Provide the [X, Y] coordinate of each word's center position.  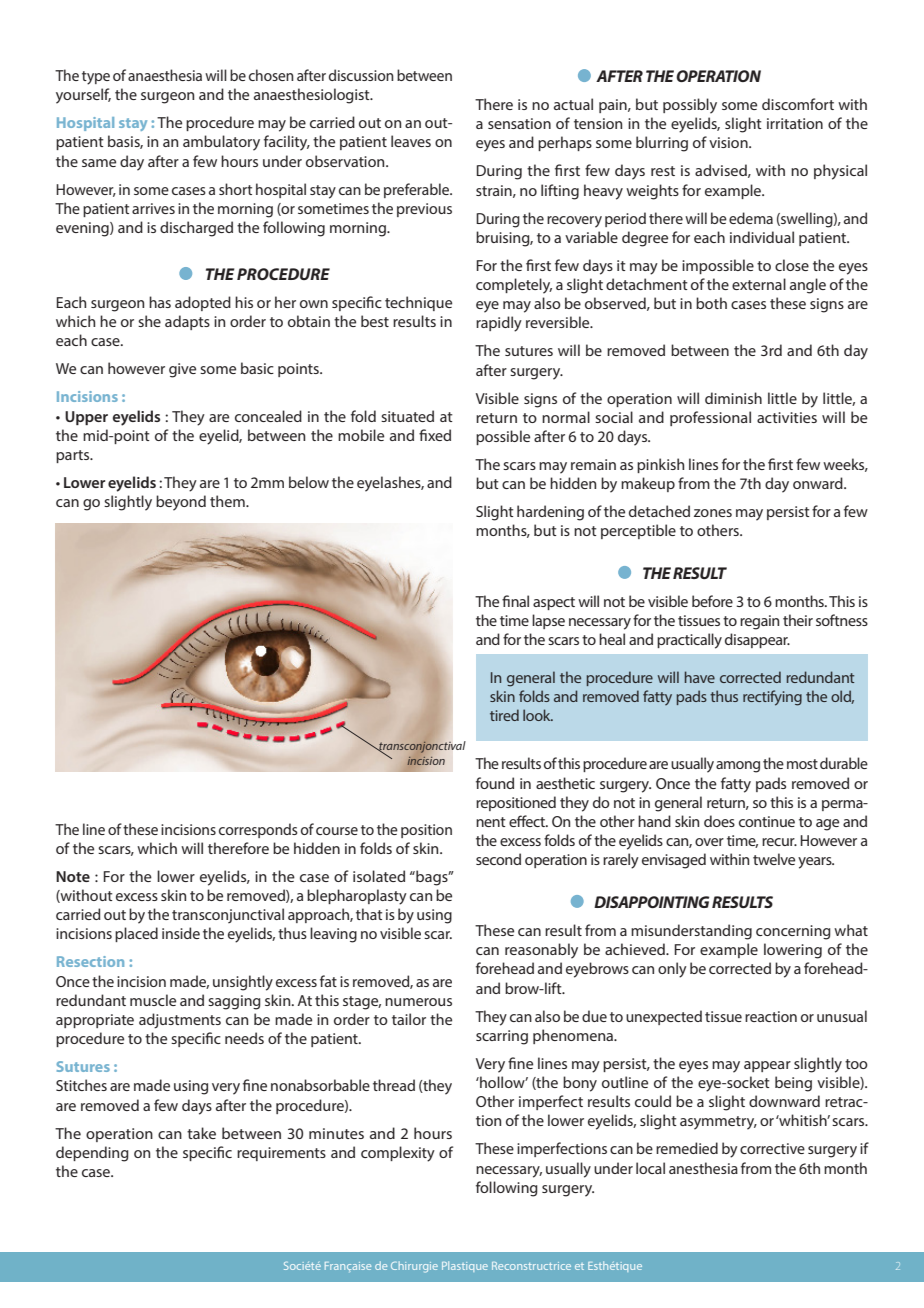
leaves [411, 141]
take [201, 1133]
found [495, 783]
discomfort [798, 104]
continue [767, 821]
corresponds [258, 830]
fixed [435, 435]
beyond [181, 503]
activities [787, 417]
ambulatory [221, 143]
